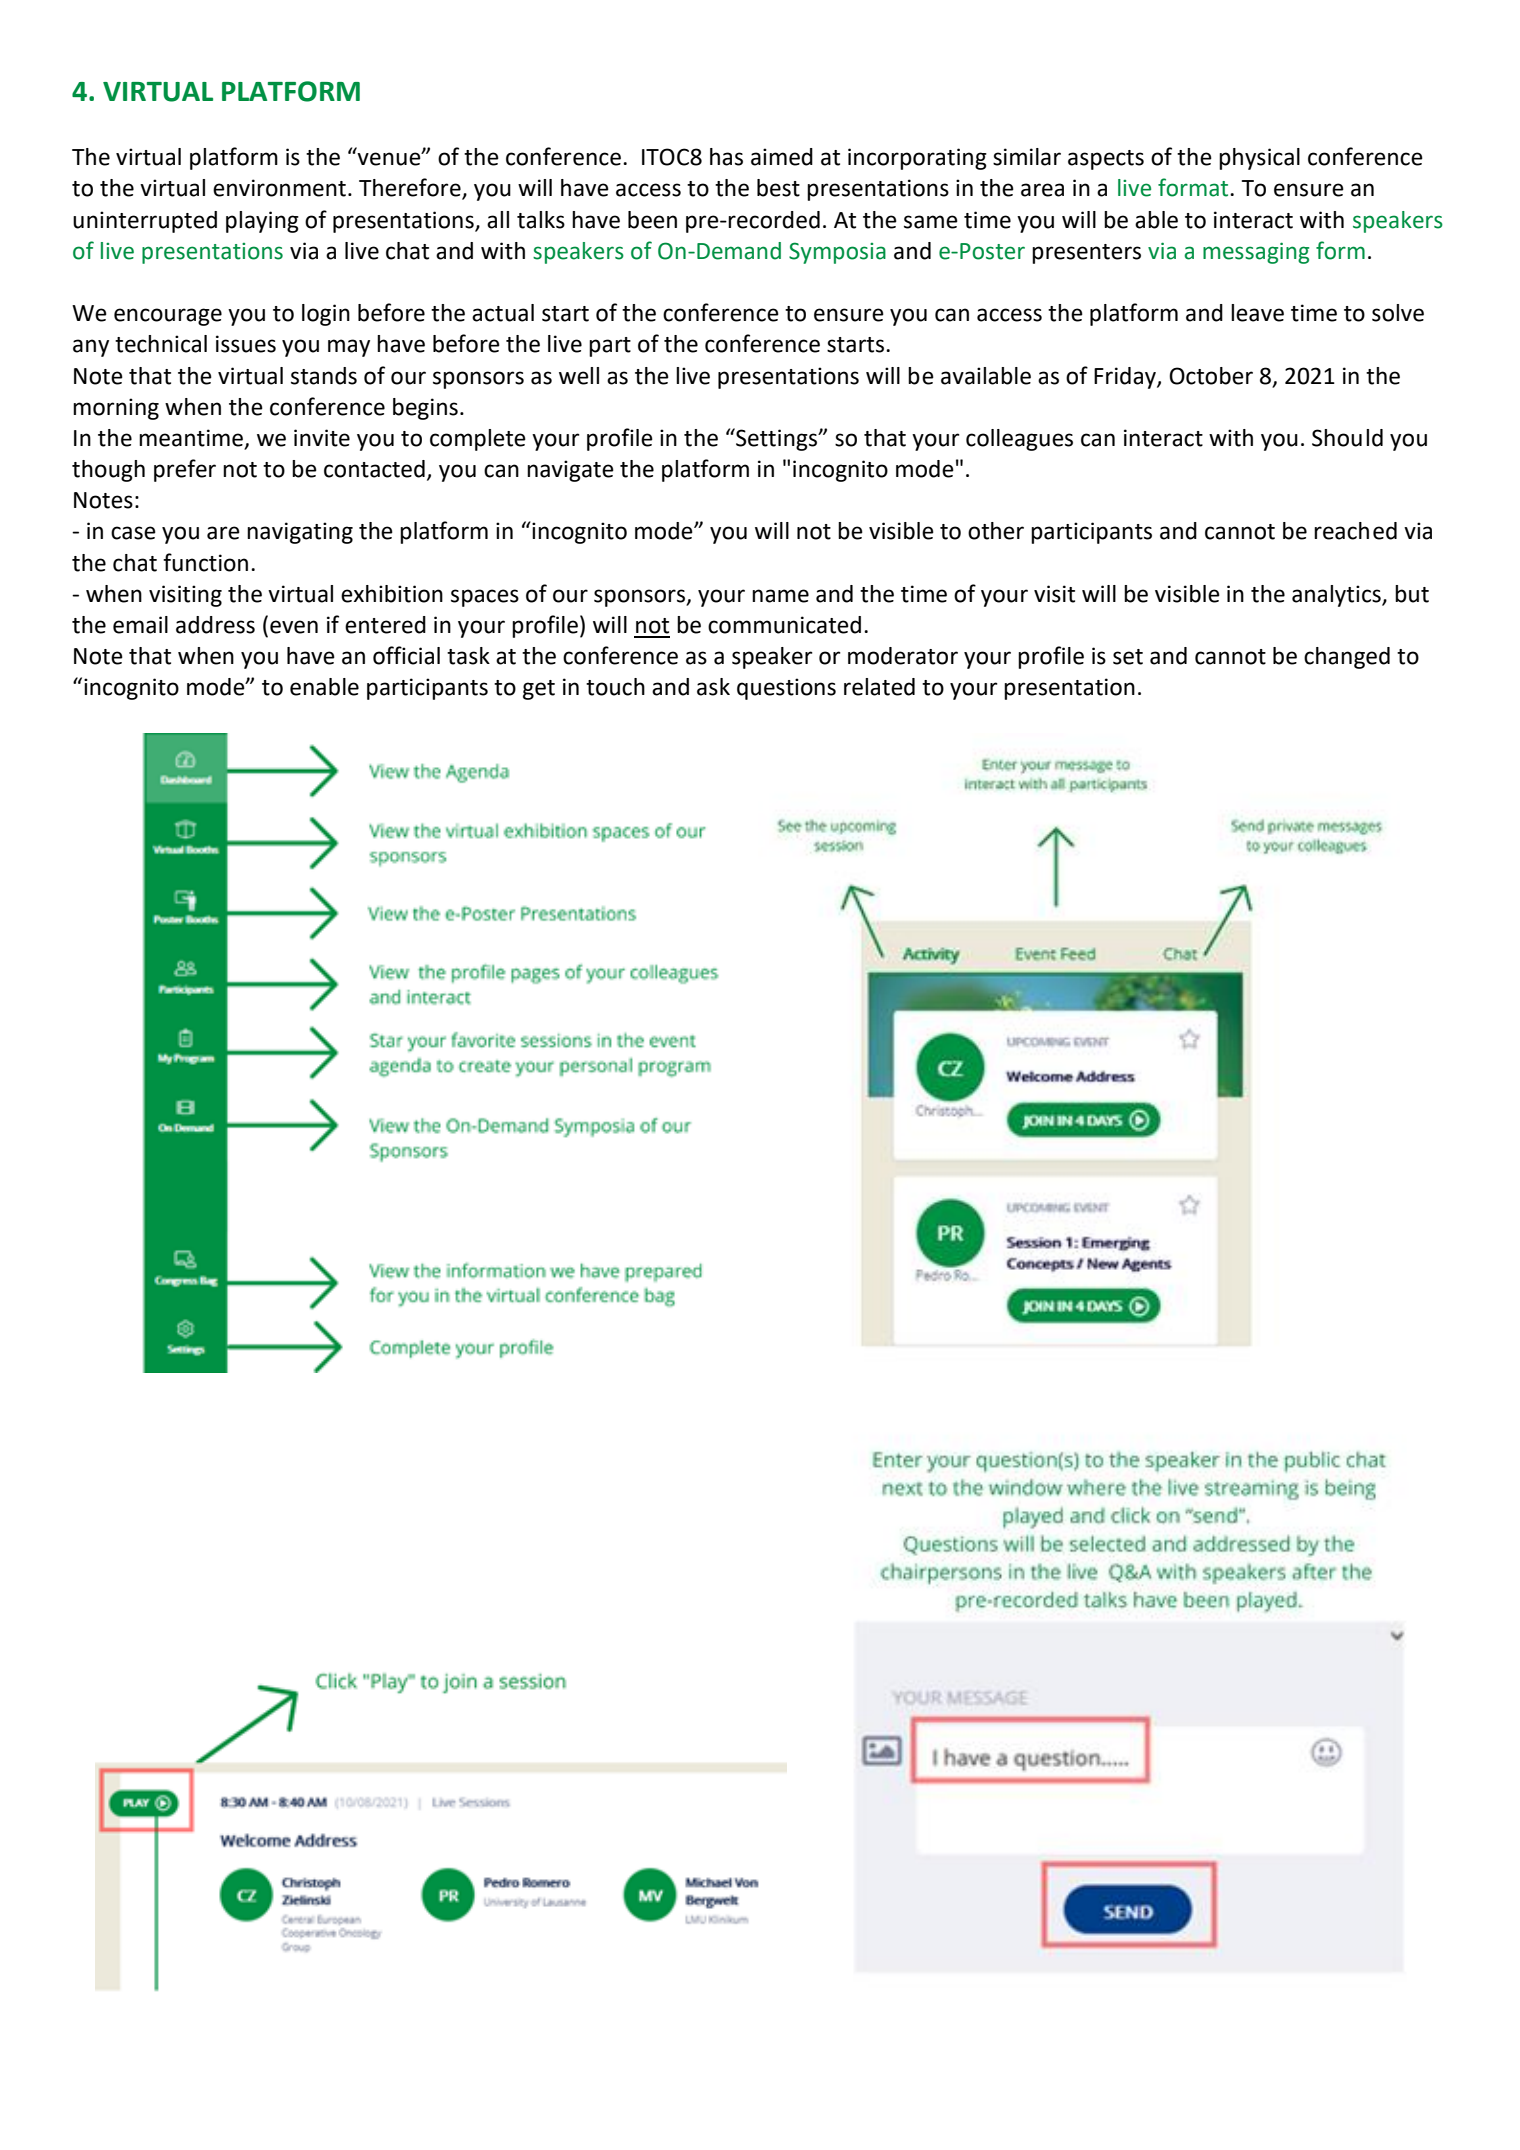  What do you see at coordinates (1259, 159) in the document?
I see `physical` at bounding box center [1259, 159].
